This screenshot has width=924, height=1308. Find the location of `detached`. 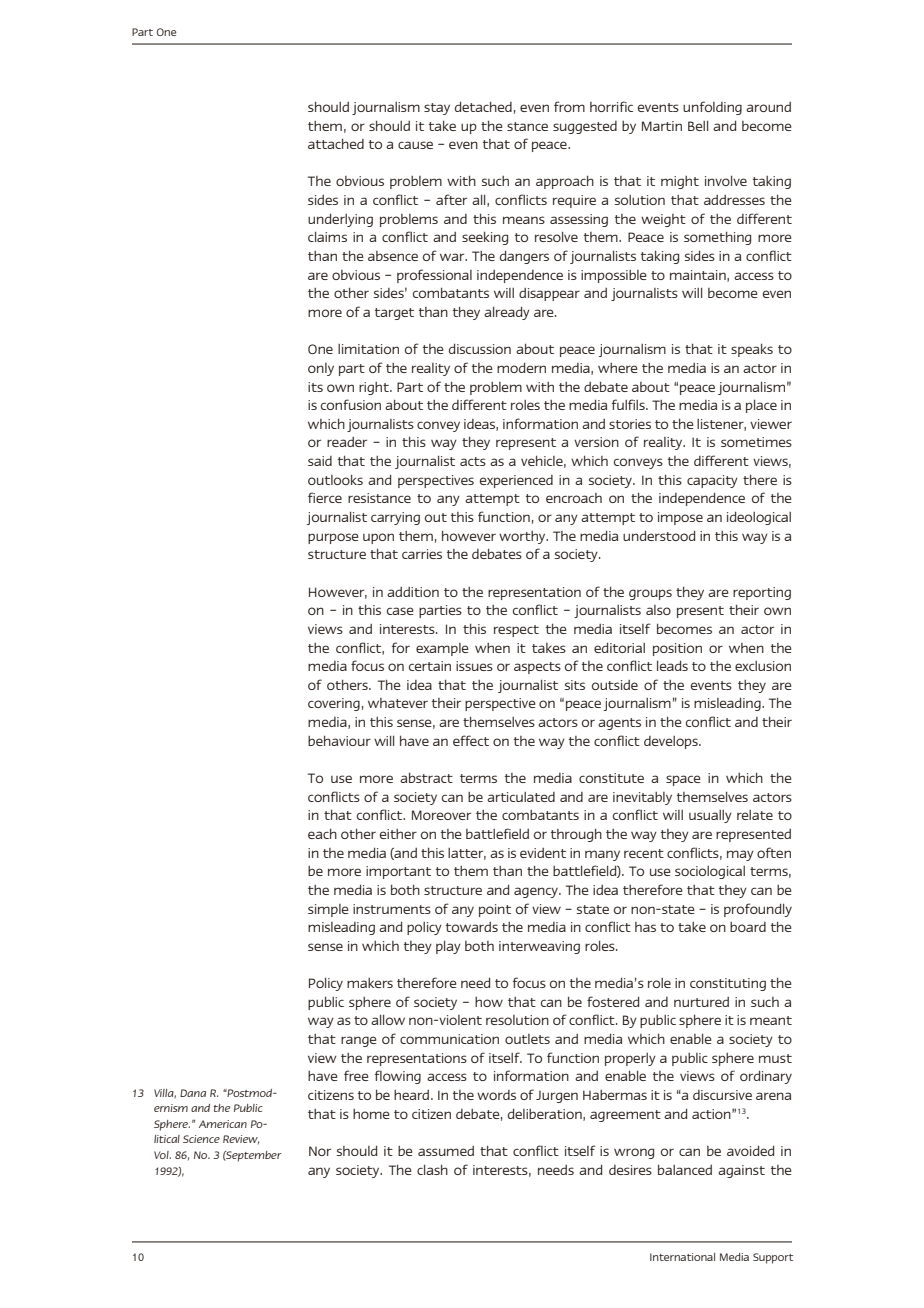

detached is located at coordinates (483, 106).
